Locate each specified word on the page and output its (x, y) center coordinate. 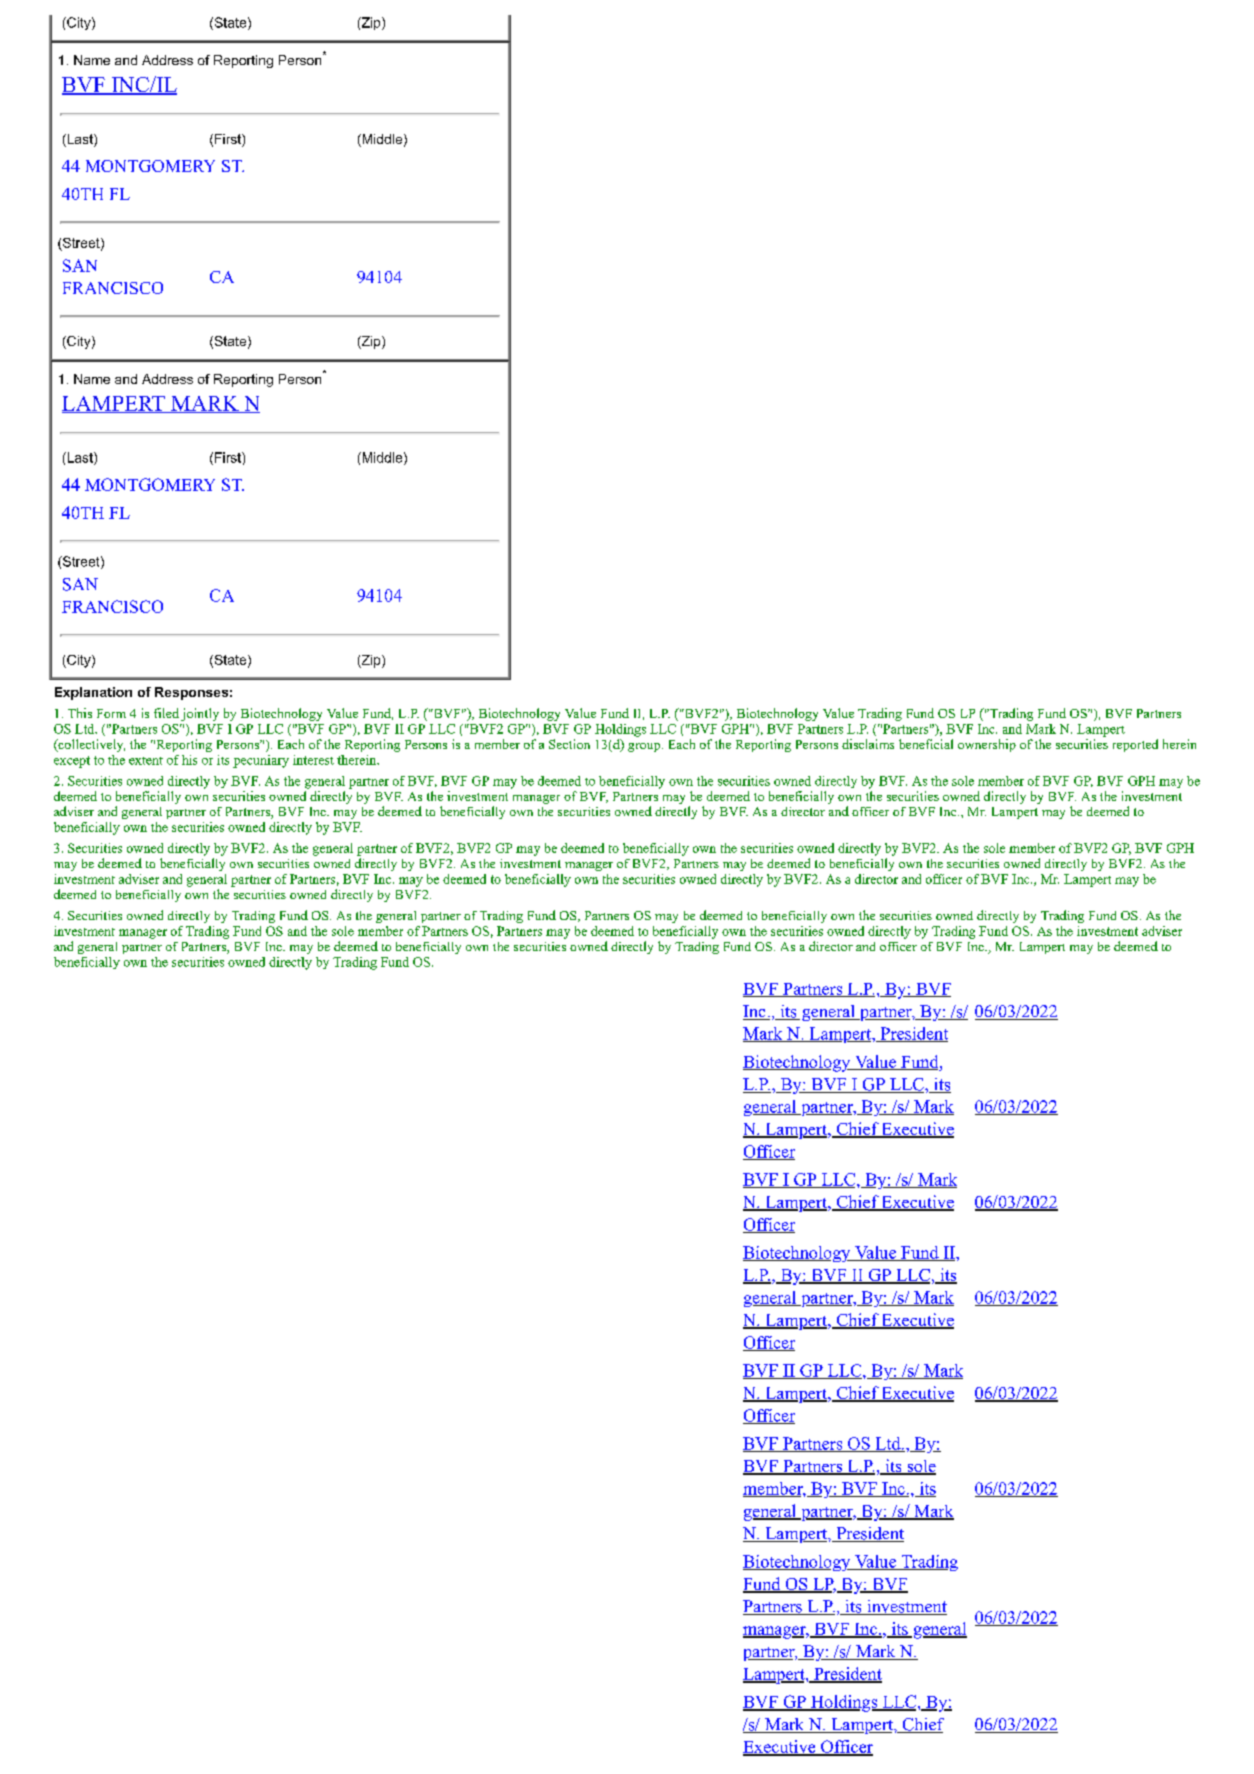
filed (166, 713)
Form (111, 713)
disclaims (868, 744)
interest (313, 760)
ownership (987, 745)
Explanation (93, 693)
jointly (200, 714)
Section (569, 744)
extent (146, 761)
